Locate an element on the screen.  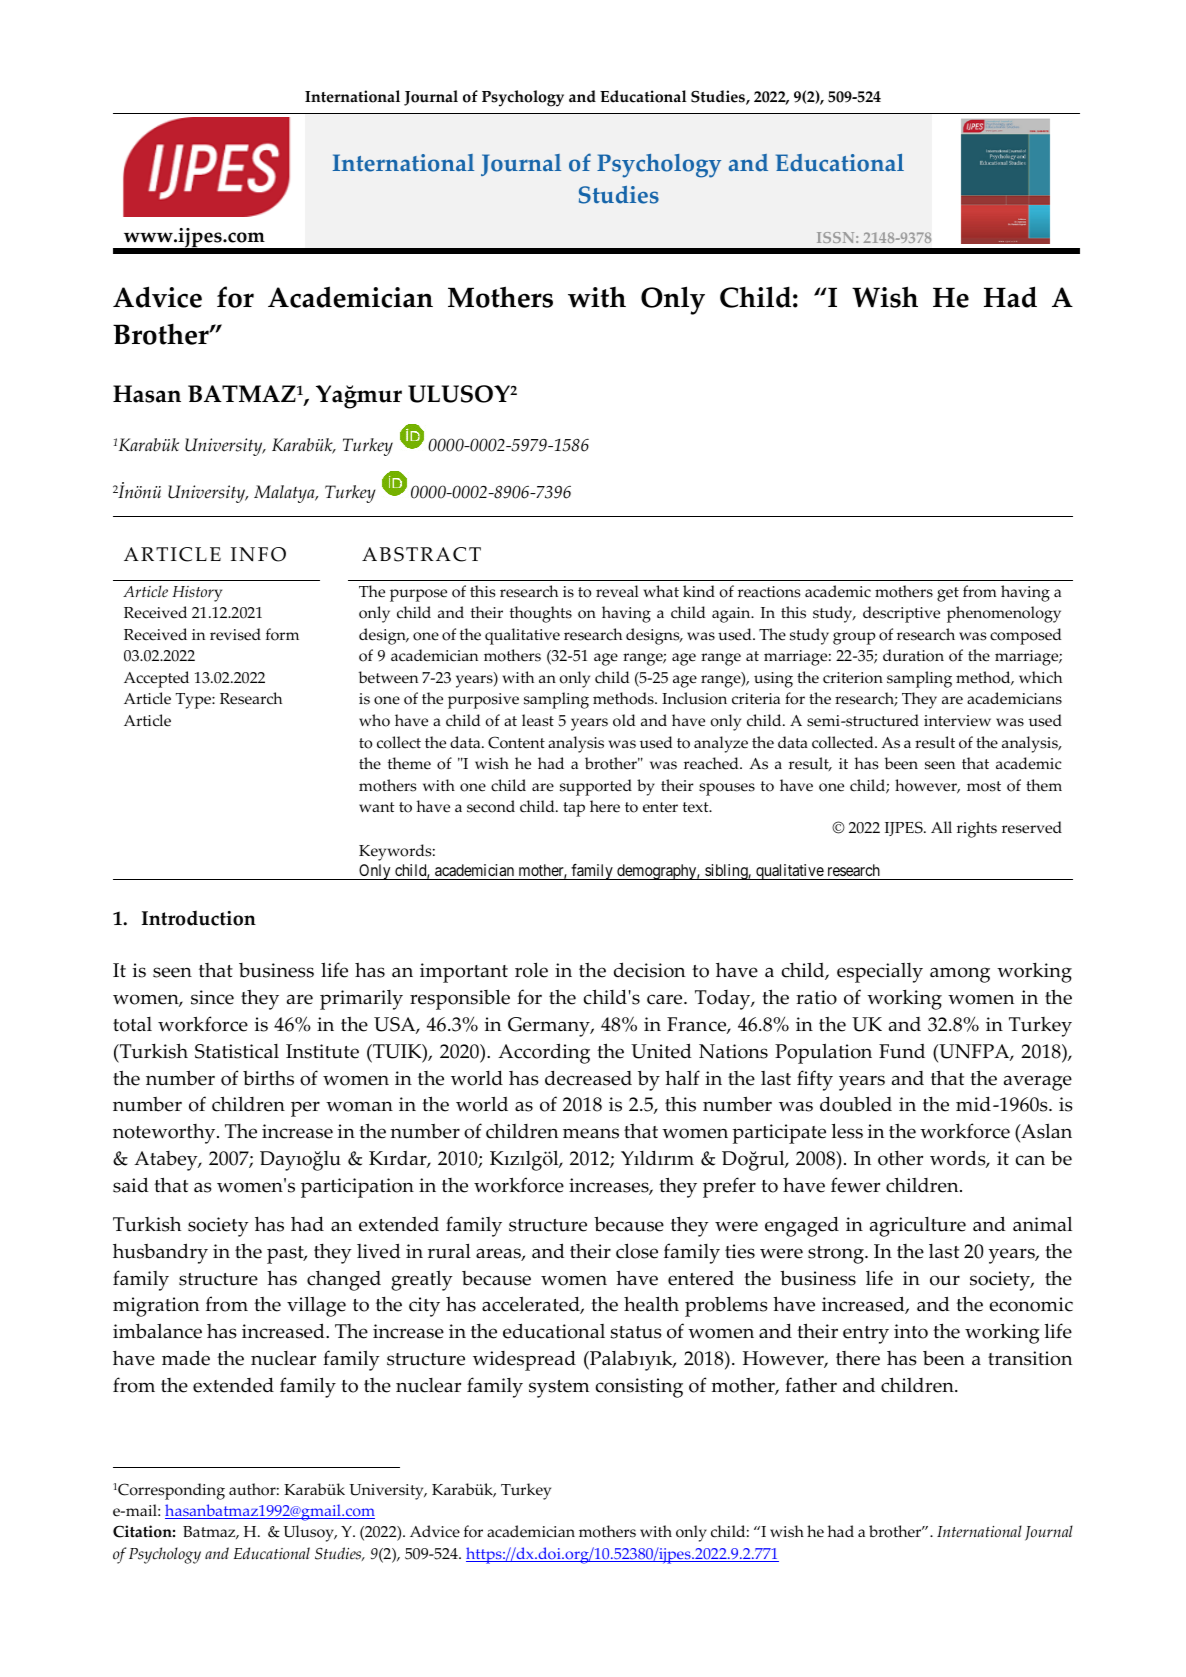
thoughts is located at coordinates (541, 614).
